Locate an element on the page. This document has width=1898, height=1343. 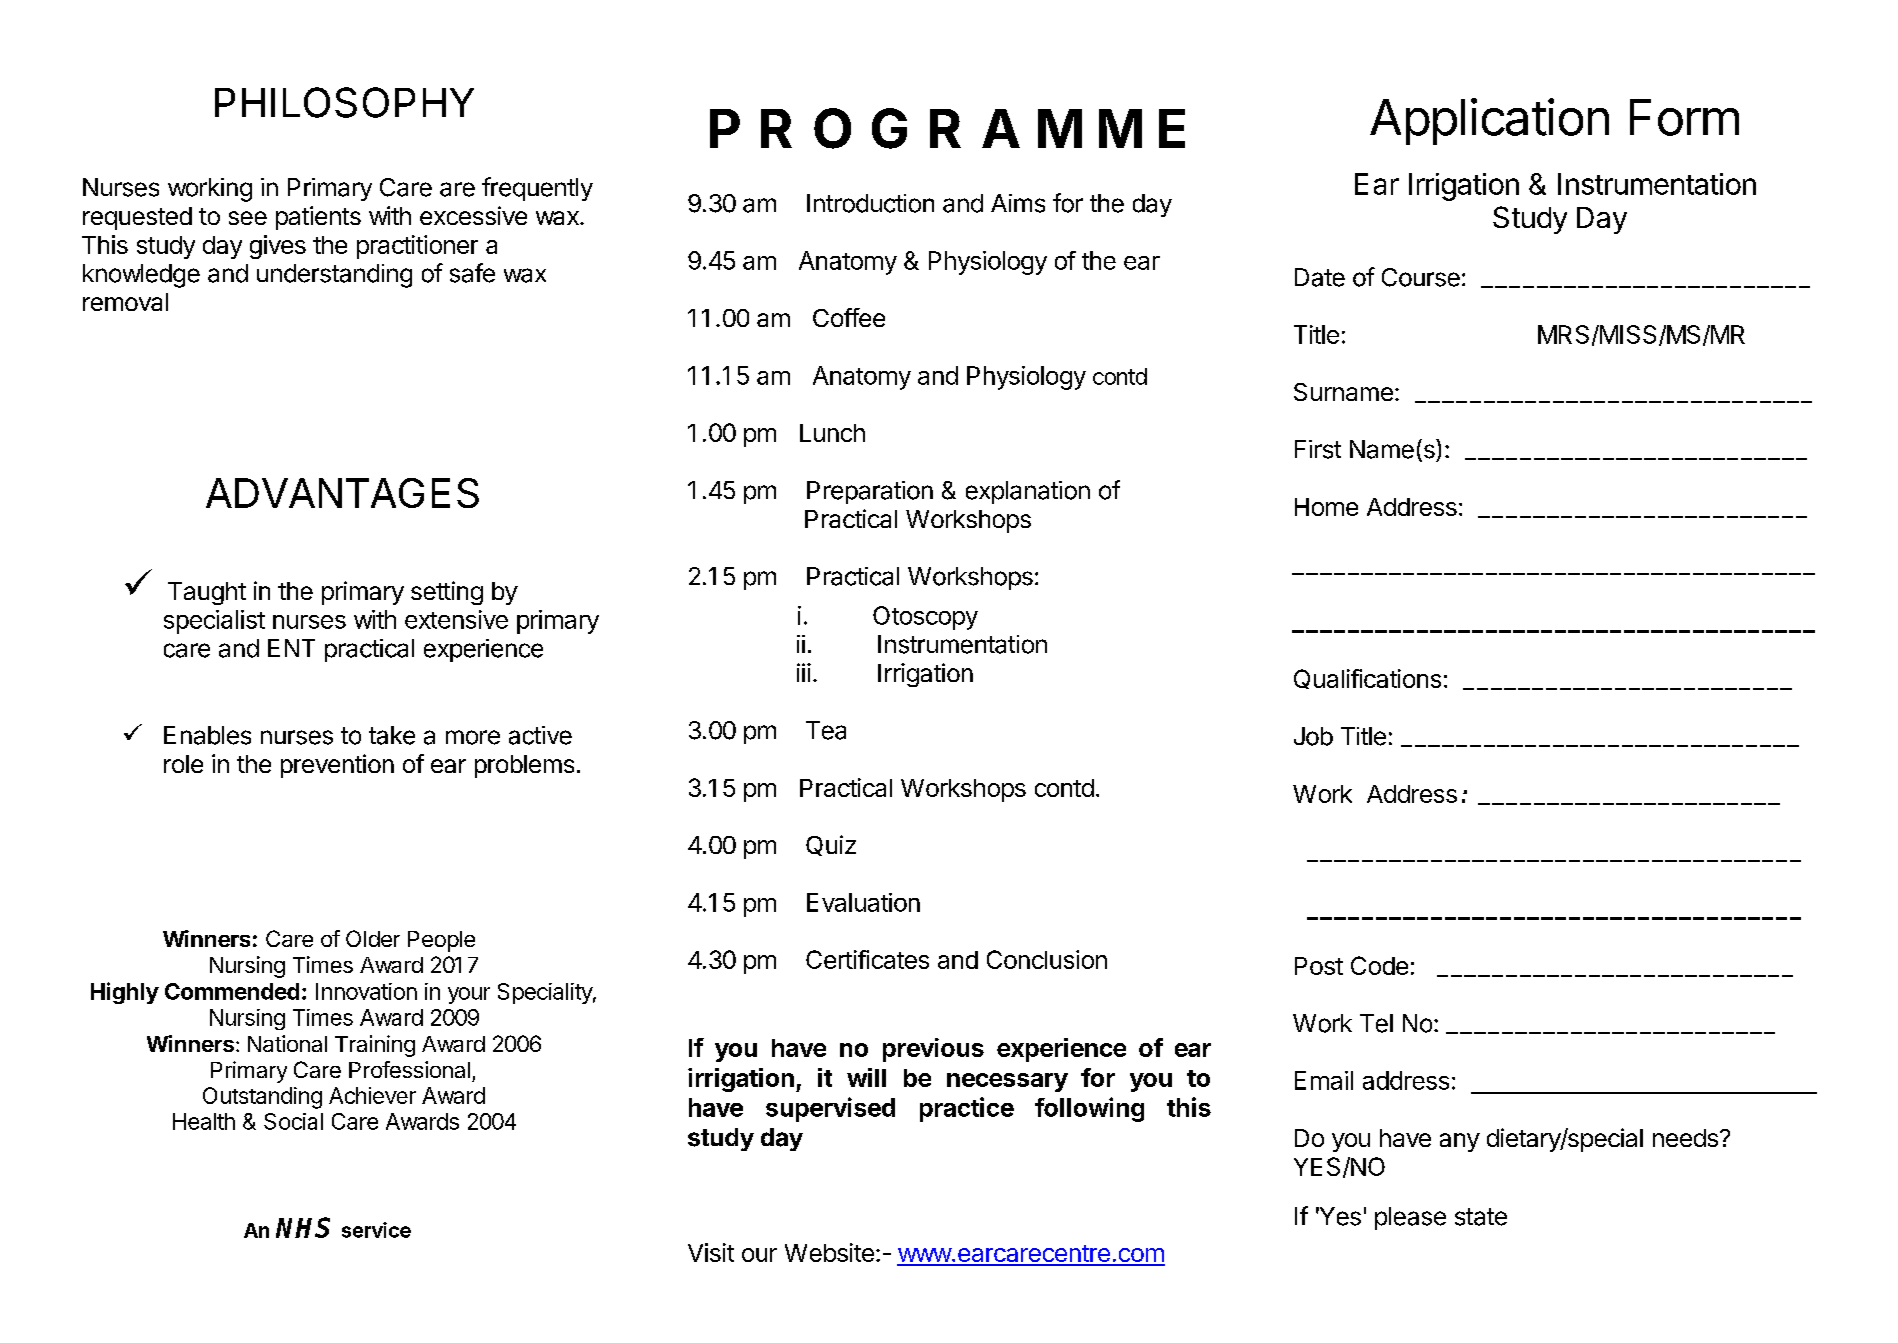
ADVANTAGES is located at coordinates (342, 493).
